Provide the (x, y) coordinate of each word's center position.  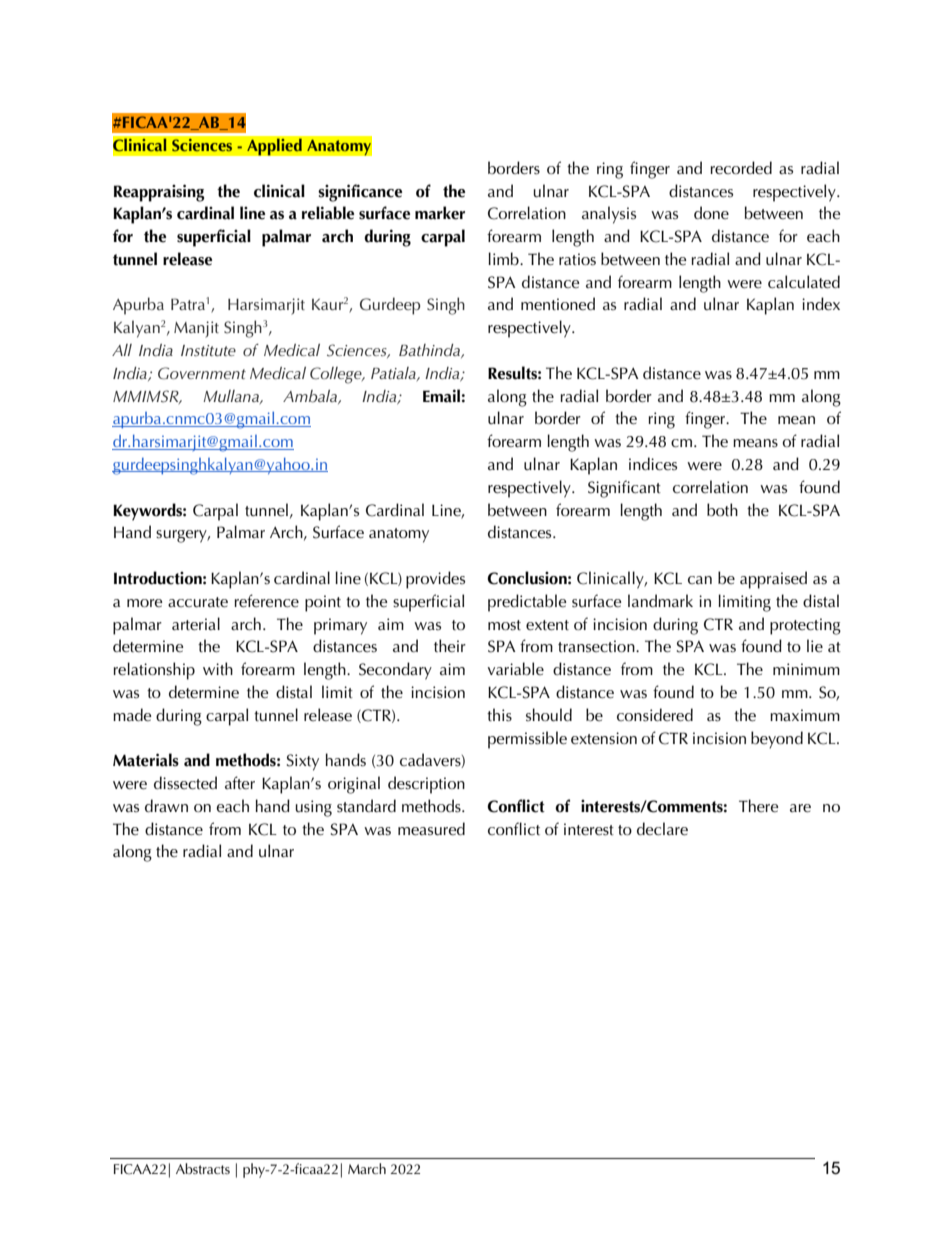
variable (516, 668)
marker (440, 213)
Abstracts (203, 1168)
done (711, 212)
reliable (328, 213)
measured (431, 829)
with (218, 668)
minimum (806, 669)
